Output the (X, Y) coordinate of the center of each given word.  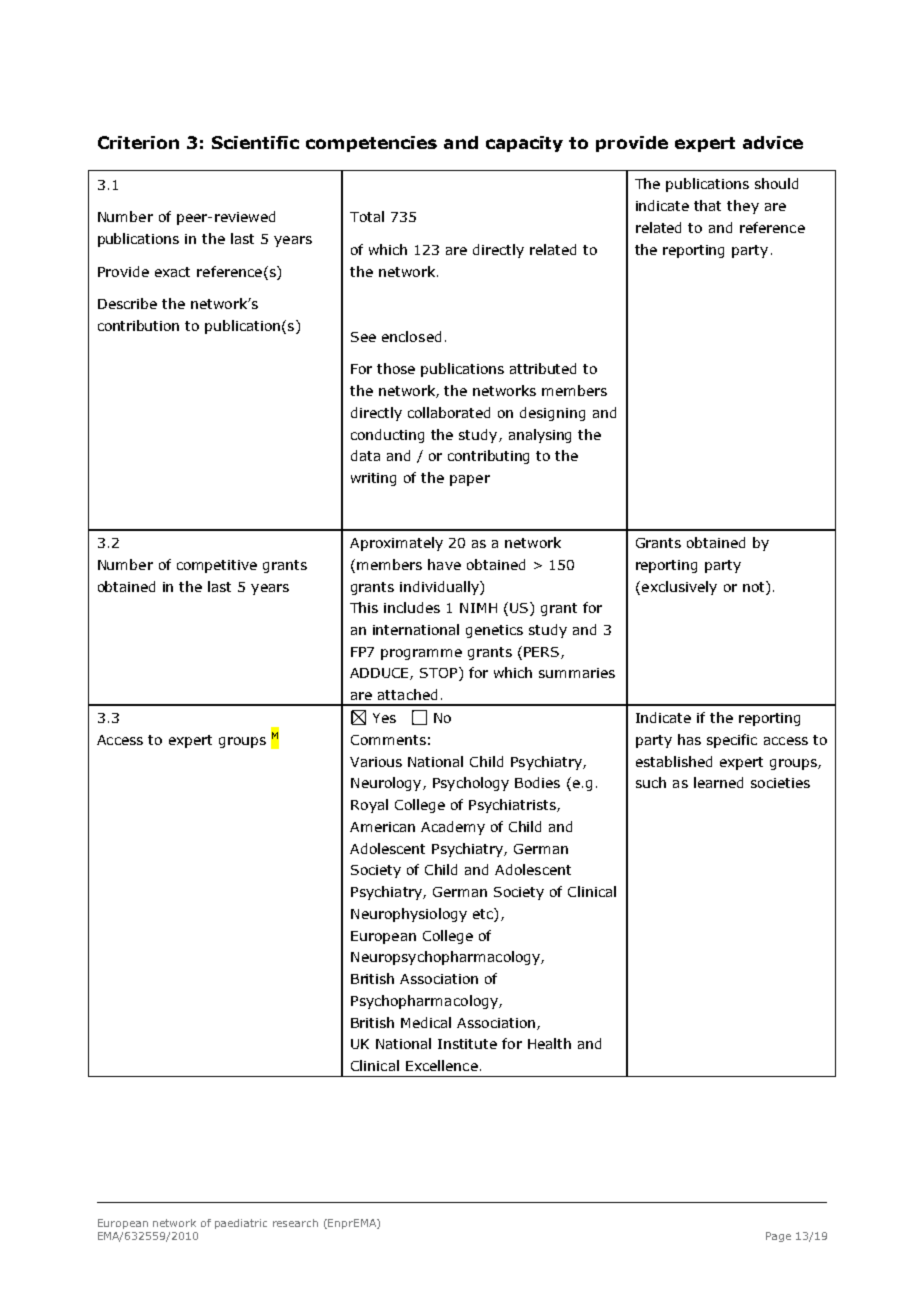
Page (778, 1237)
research (295, 1223)
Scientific (255, 142)
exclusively (679, 588)
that (707, 205)
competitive (217, 566)
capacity (524, 144)
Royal (369, 806)
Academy (453, 828)
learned (718, 782)
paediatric (241, 1224)
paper (470, 480)
